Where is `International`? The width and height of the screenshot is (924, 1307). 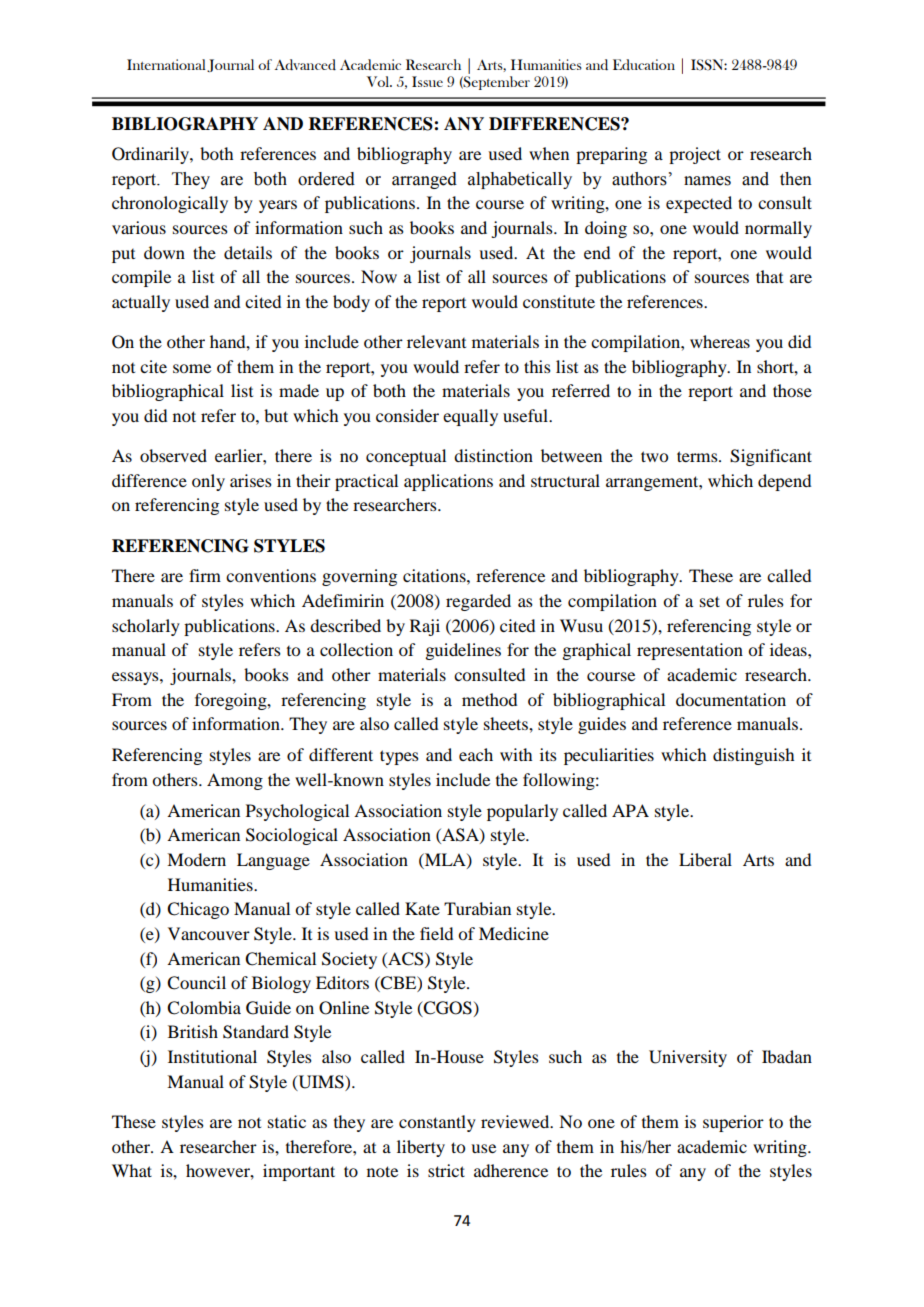 International is located at coordinates (166, 64).
